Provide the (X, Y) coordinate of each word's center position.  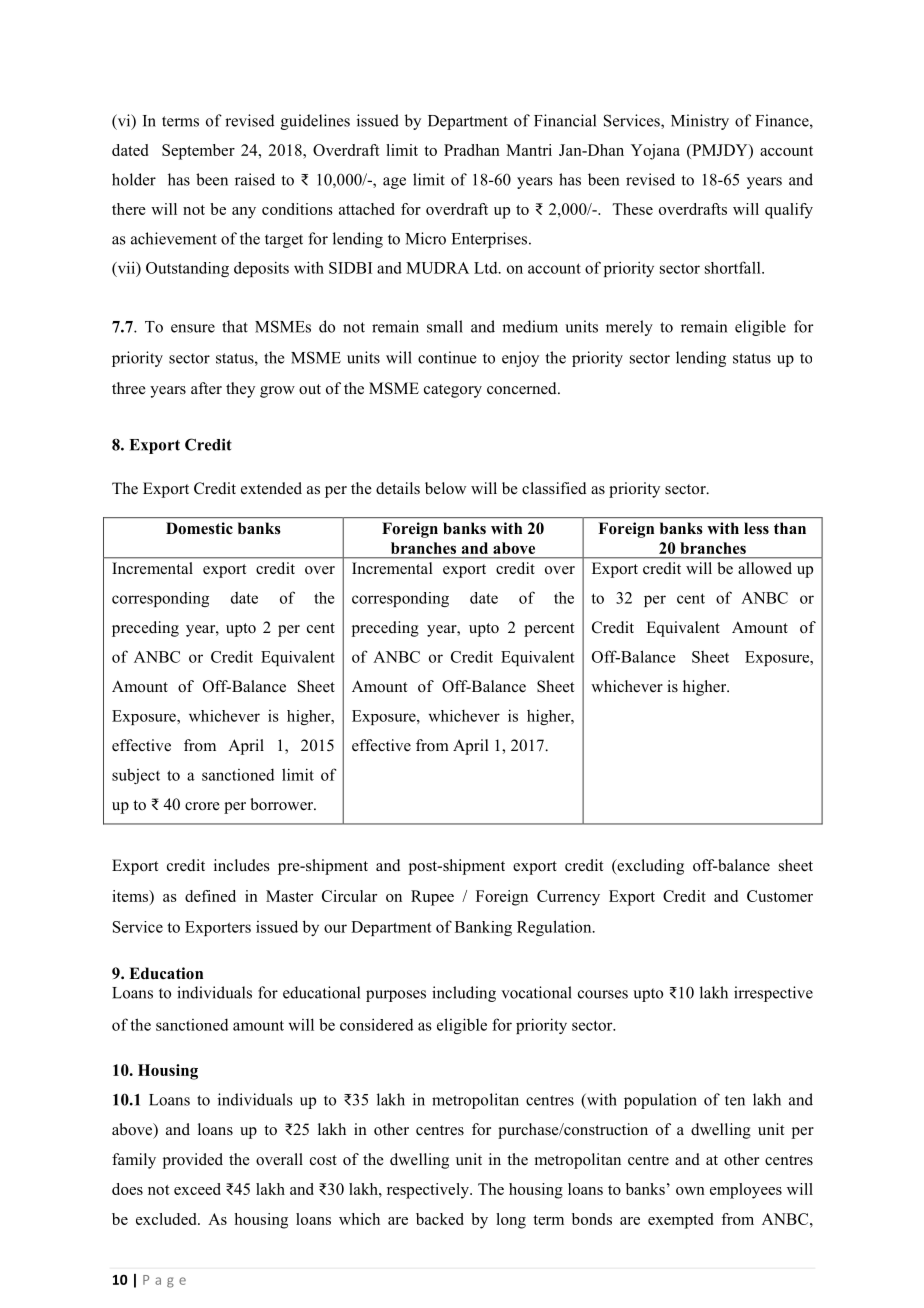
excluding (649, 867)
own (690, 1191)
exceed (197, 1189)
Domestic (199, 528)
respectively (429, 1191)
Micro (425, 238)
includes (242, 865)
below (445, 488)
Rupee (432, 898)
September (198, 152)
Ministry (700, 122)
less (756, 528)
